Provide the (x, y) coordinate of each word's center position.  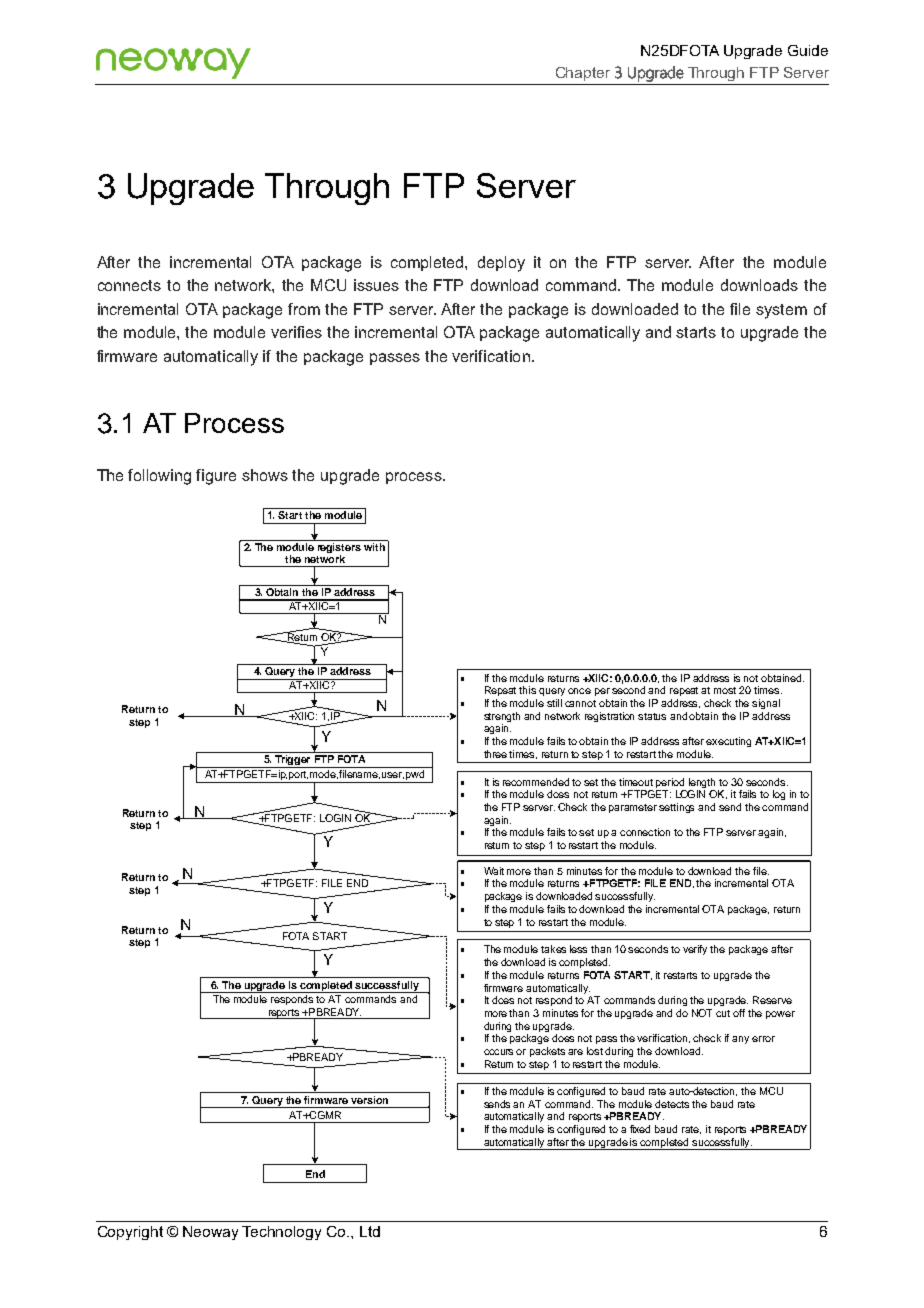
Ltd (370, 1231)
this (527, 690)
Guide (808, 50)
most (725, 690)
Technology (281, 1233)
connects (129, 285)
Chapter (583, 74)
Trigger (293, 761)
